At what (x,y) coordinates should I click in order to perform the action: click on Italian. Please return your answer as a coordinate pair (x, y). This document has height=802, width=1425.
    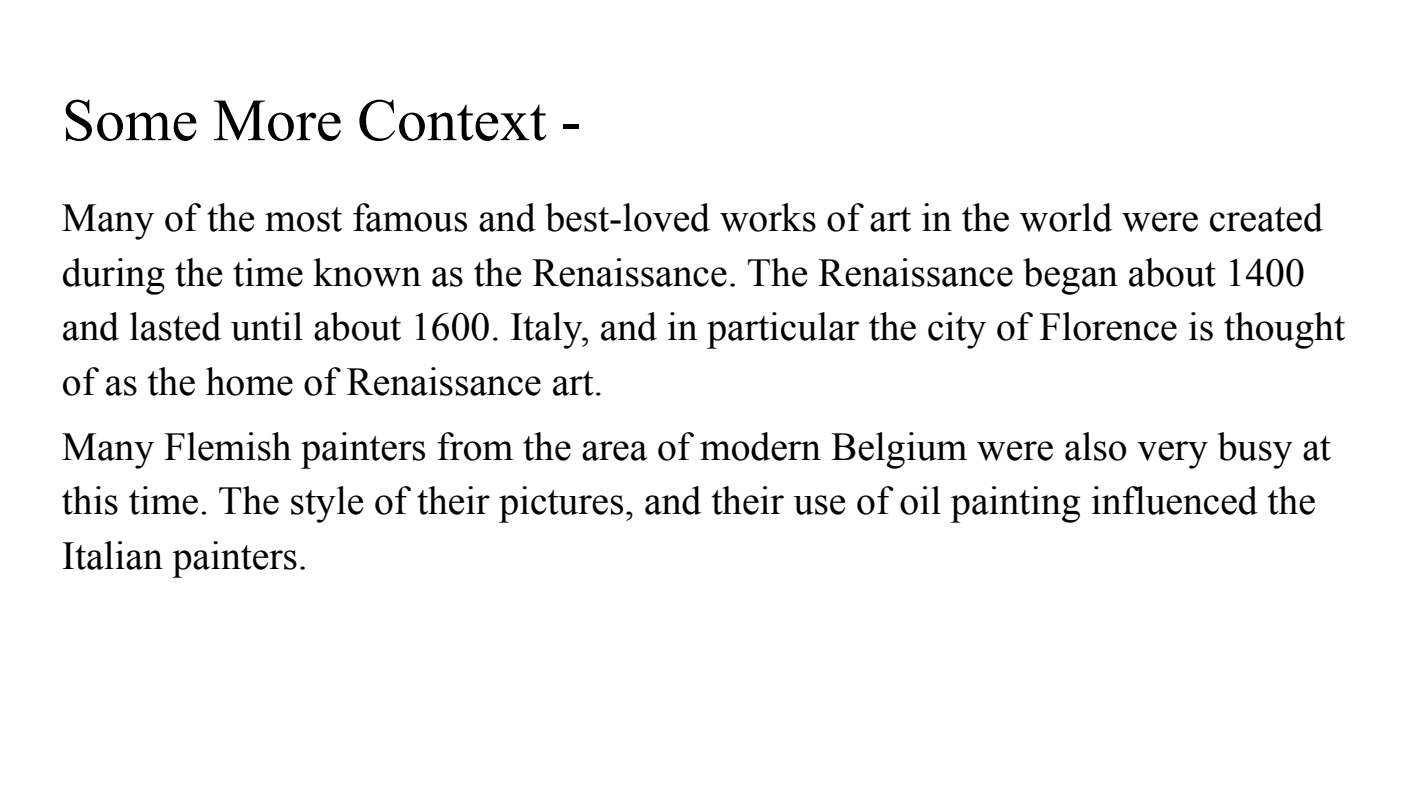
    Looking at the image, I should click on (112, 555).
